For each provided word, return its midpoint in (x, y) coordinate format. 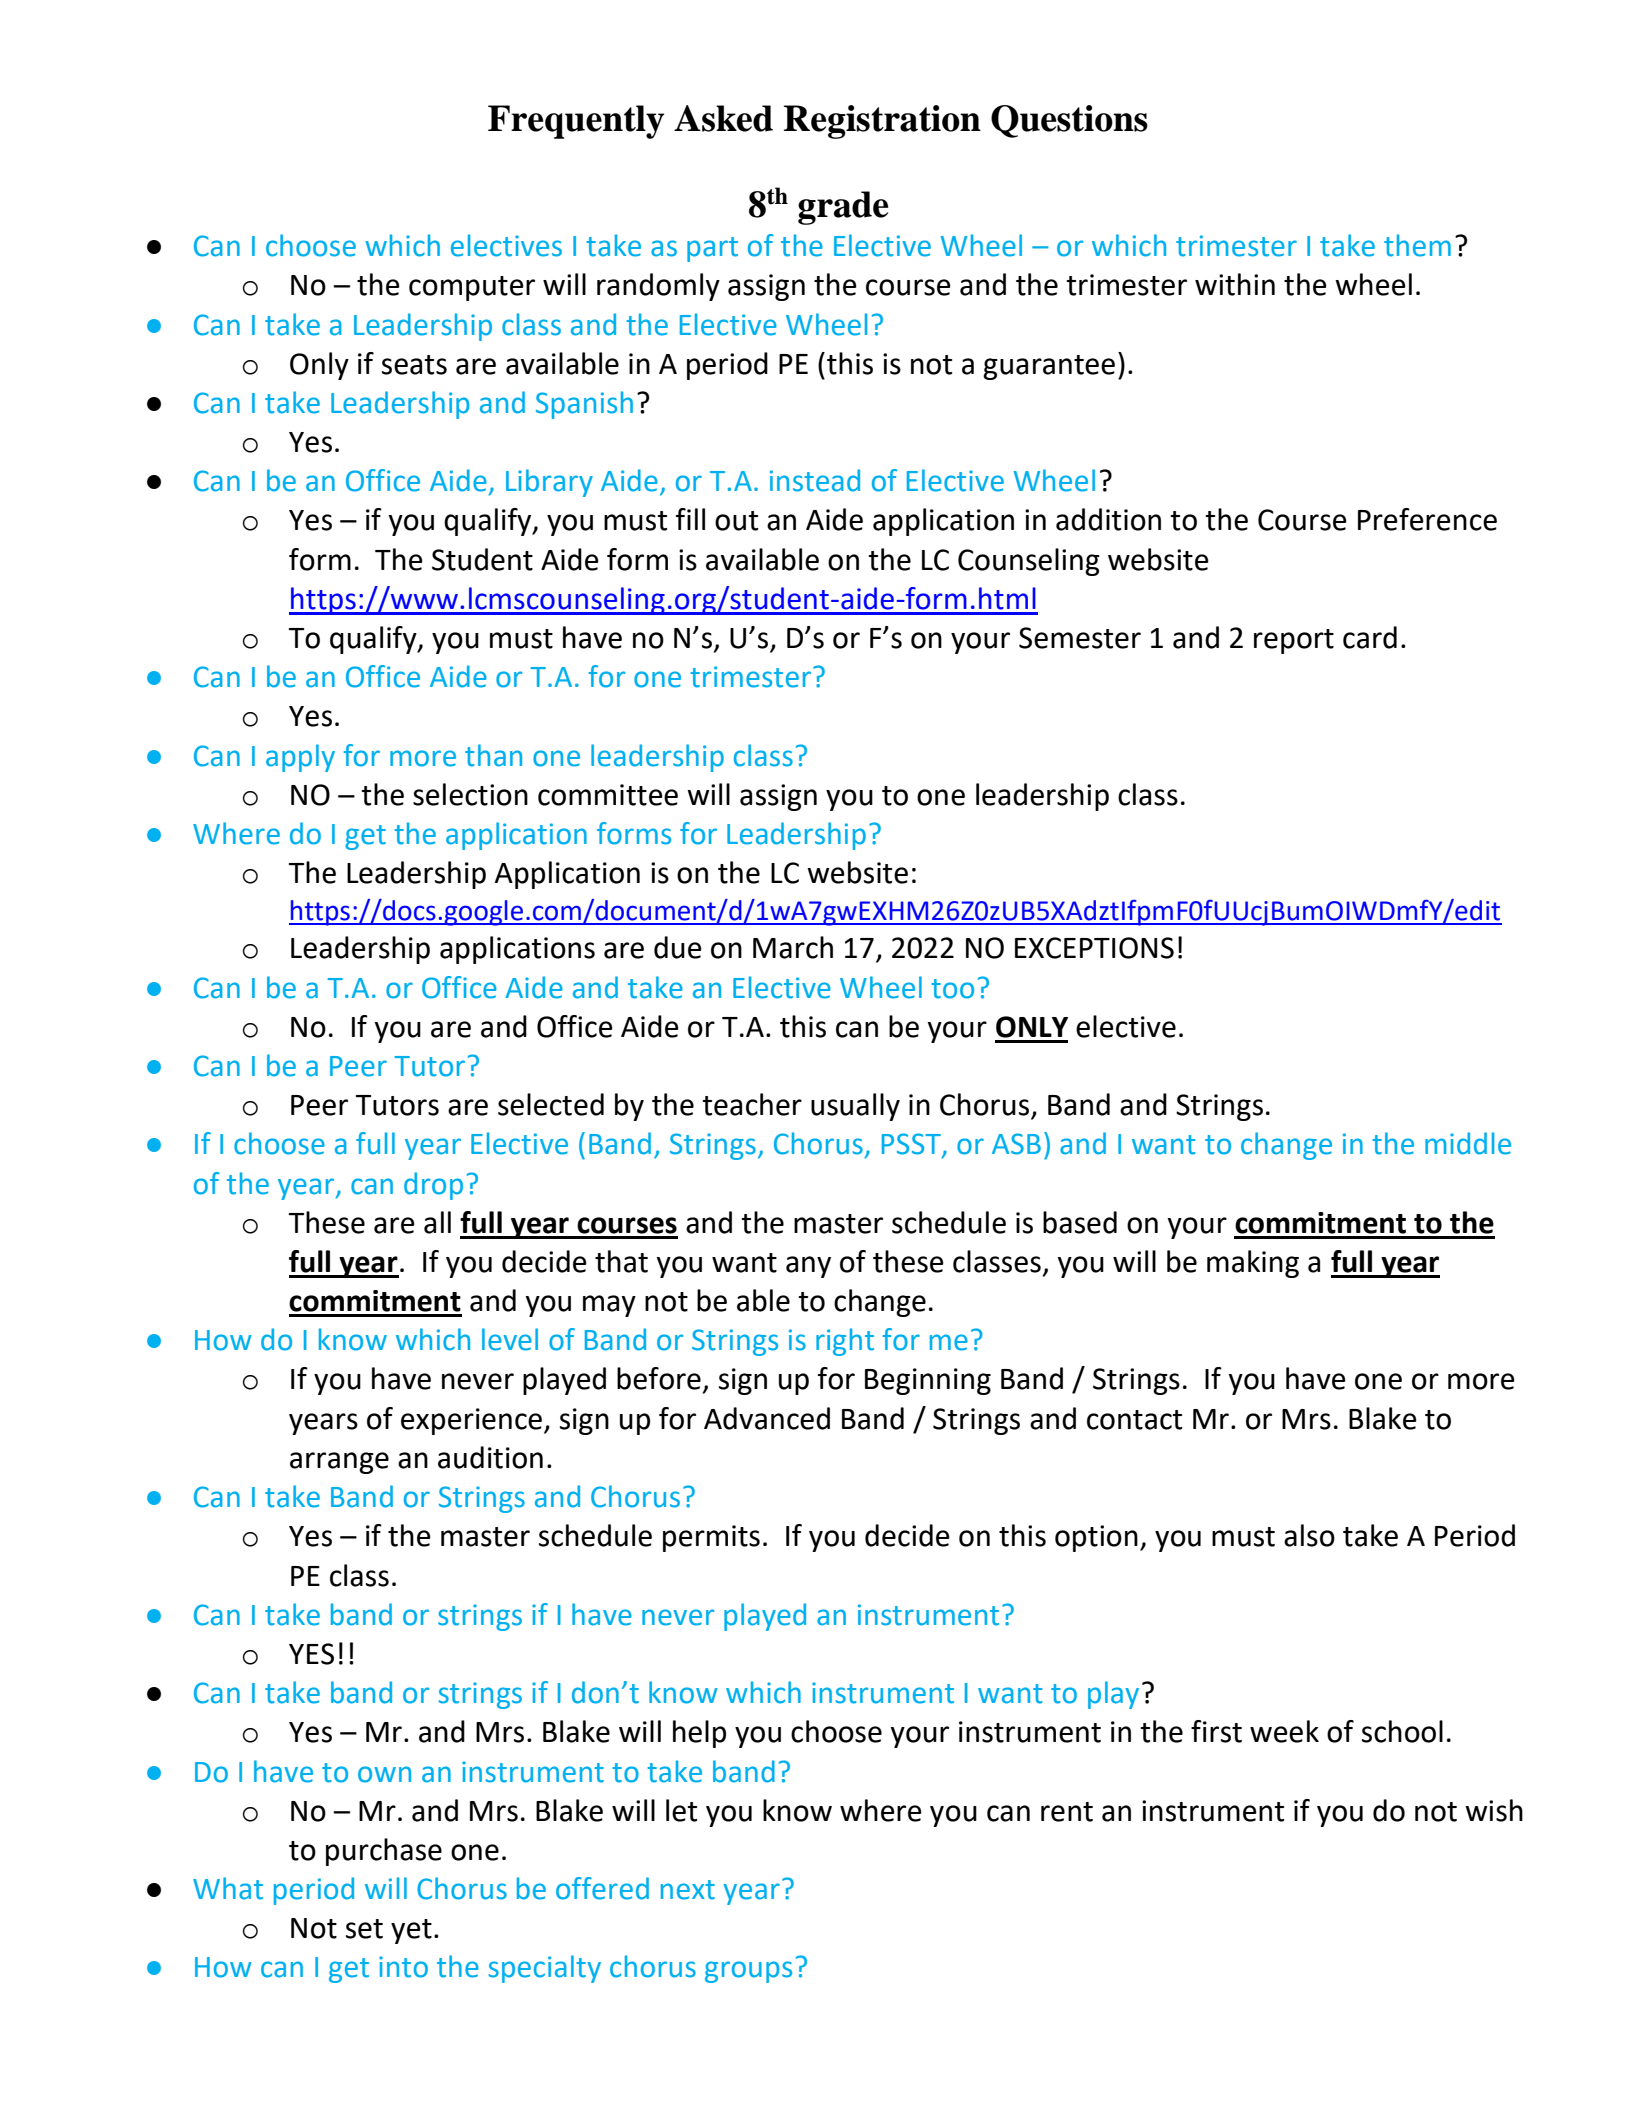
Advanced (767, 1418)
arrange (339, 1463)
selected (551, 1104)
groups (748, 1972)
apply (300, 758)
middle (1468, 1143)
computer (472, 288)
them (1417, 245)
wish (1494, 1810)
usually (855, 1107)
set (364, 1929)
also (1309, 1535)
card (1370, 637)
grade (843, 208)
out (736, 521)
